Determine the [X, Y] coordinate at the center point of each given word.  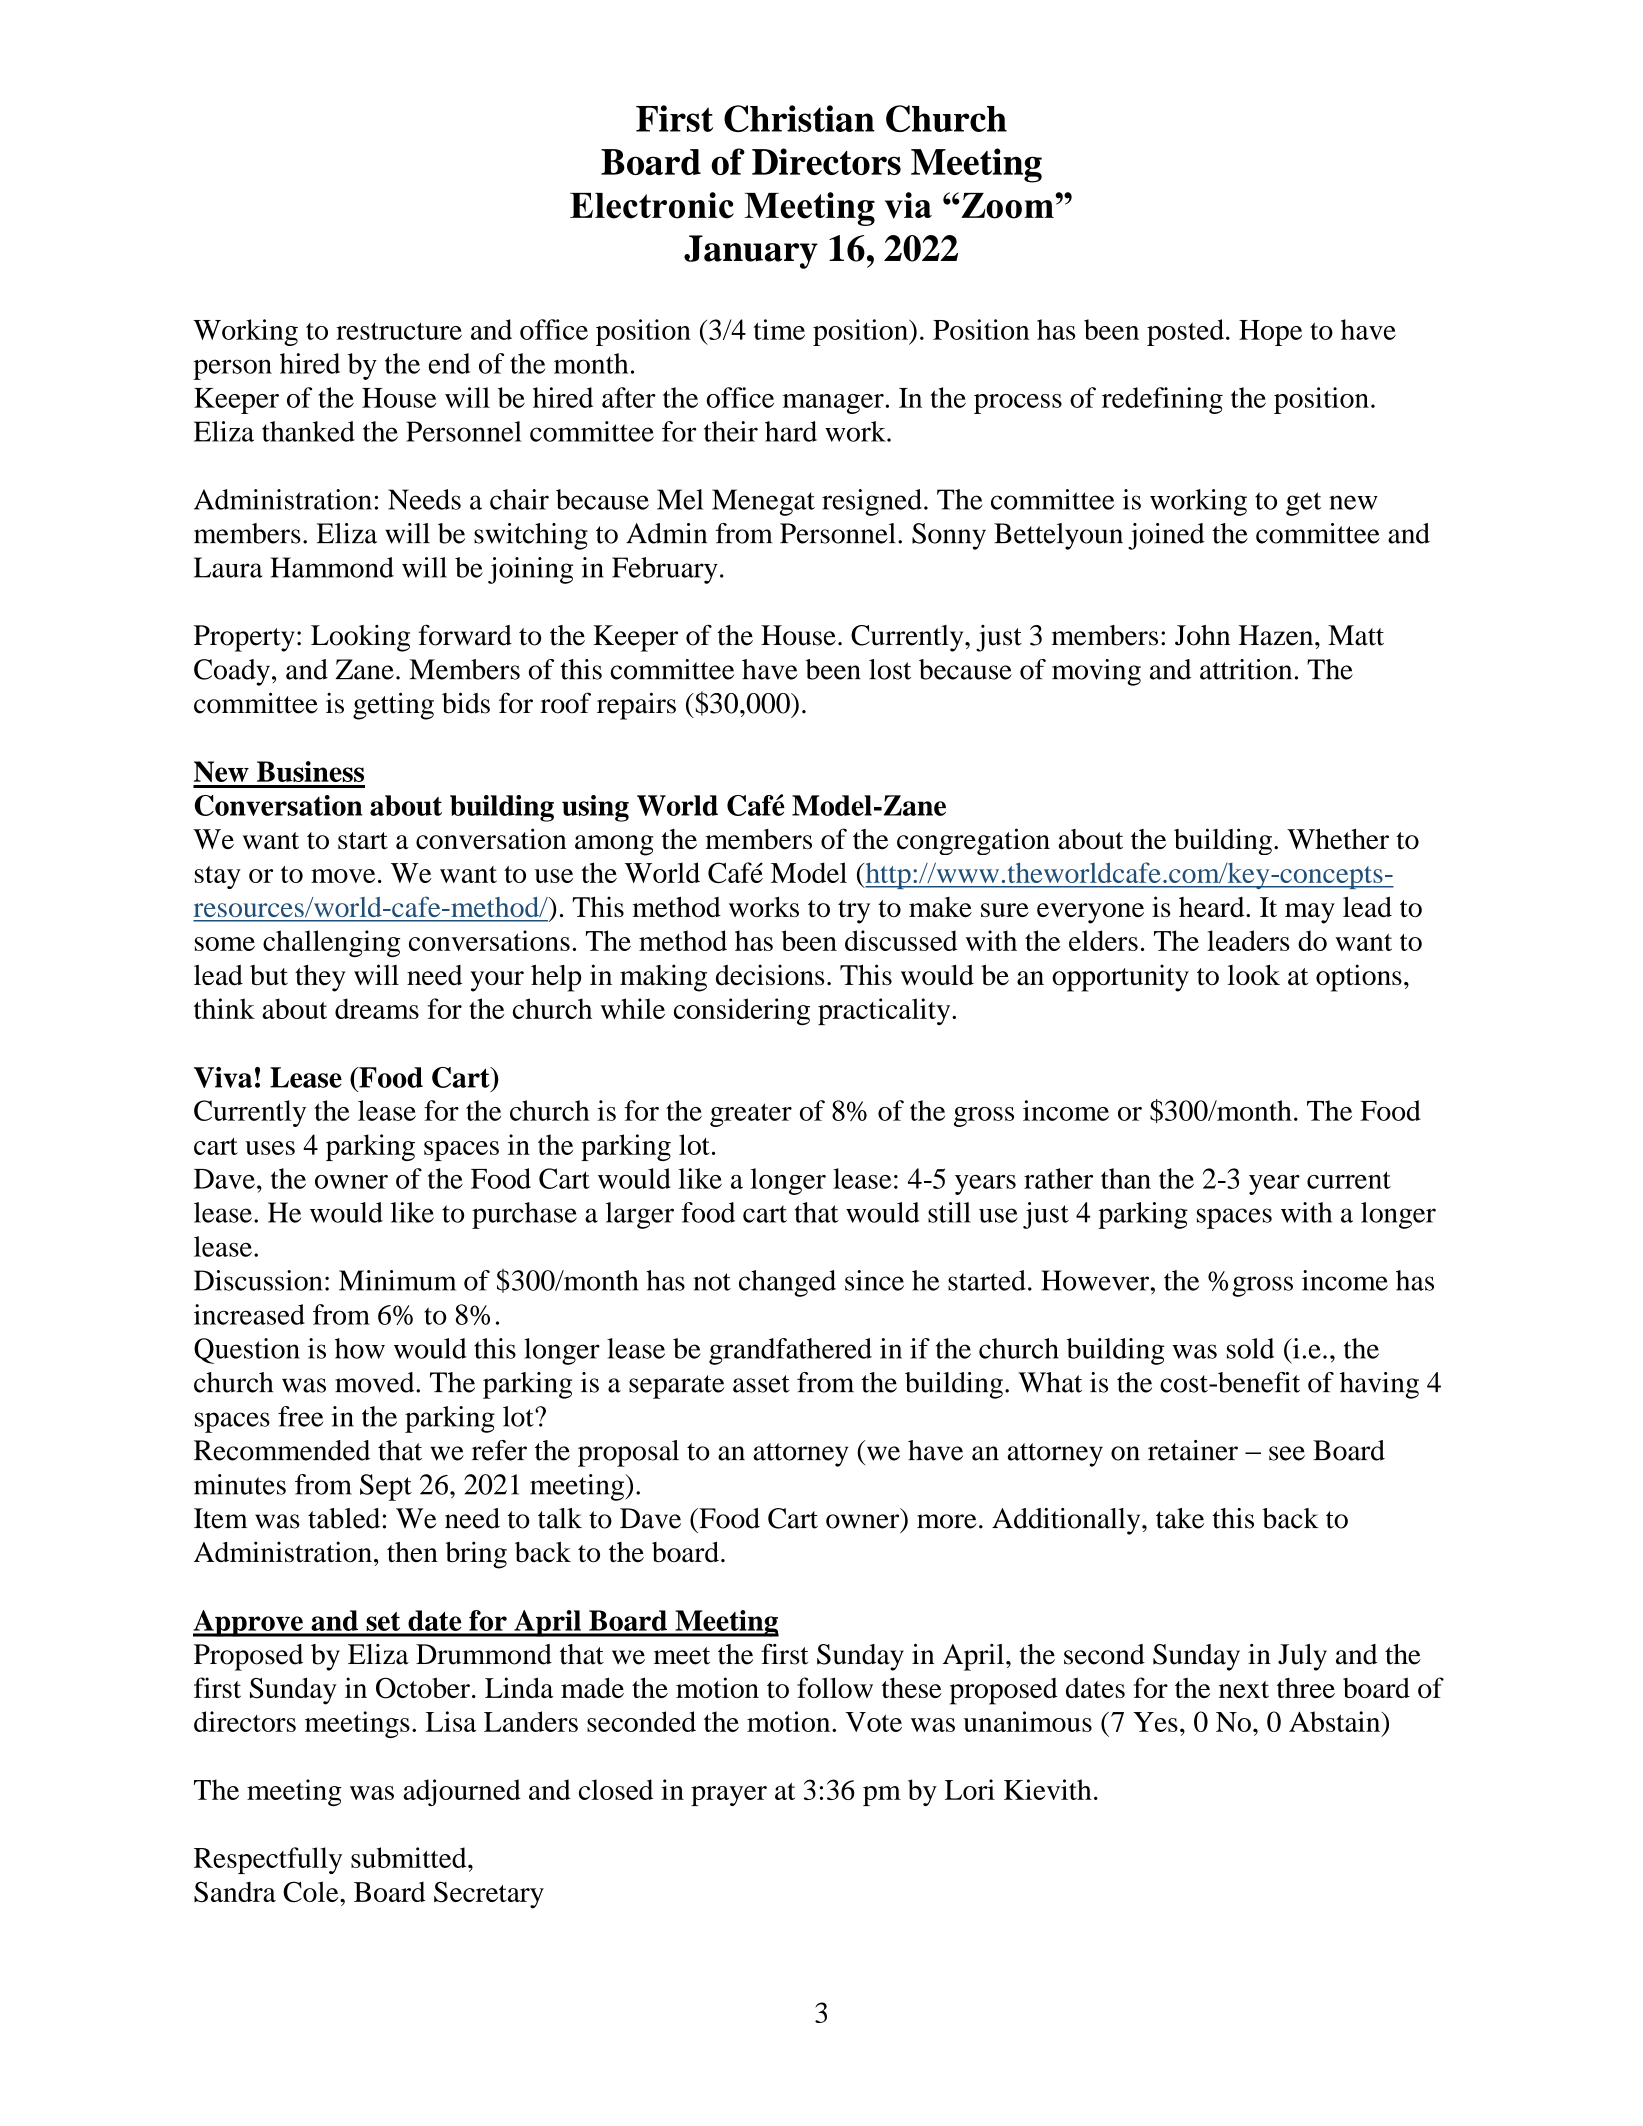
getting [393, 706]
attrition [1246, 669]
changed [787, 1283]
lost [890, 669]
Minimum [397, 1280]
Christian [799, 118]
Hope [1270, 333]
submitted [410, 1857]
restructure [399, 331]
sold [1250, 1348]
